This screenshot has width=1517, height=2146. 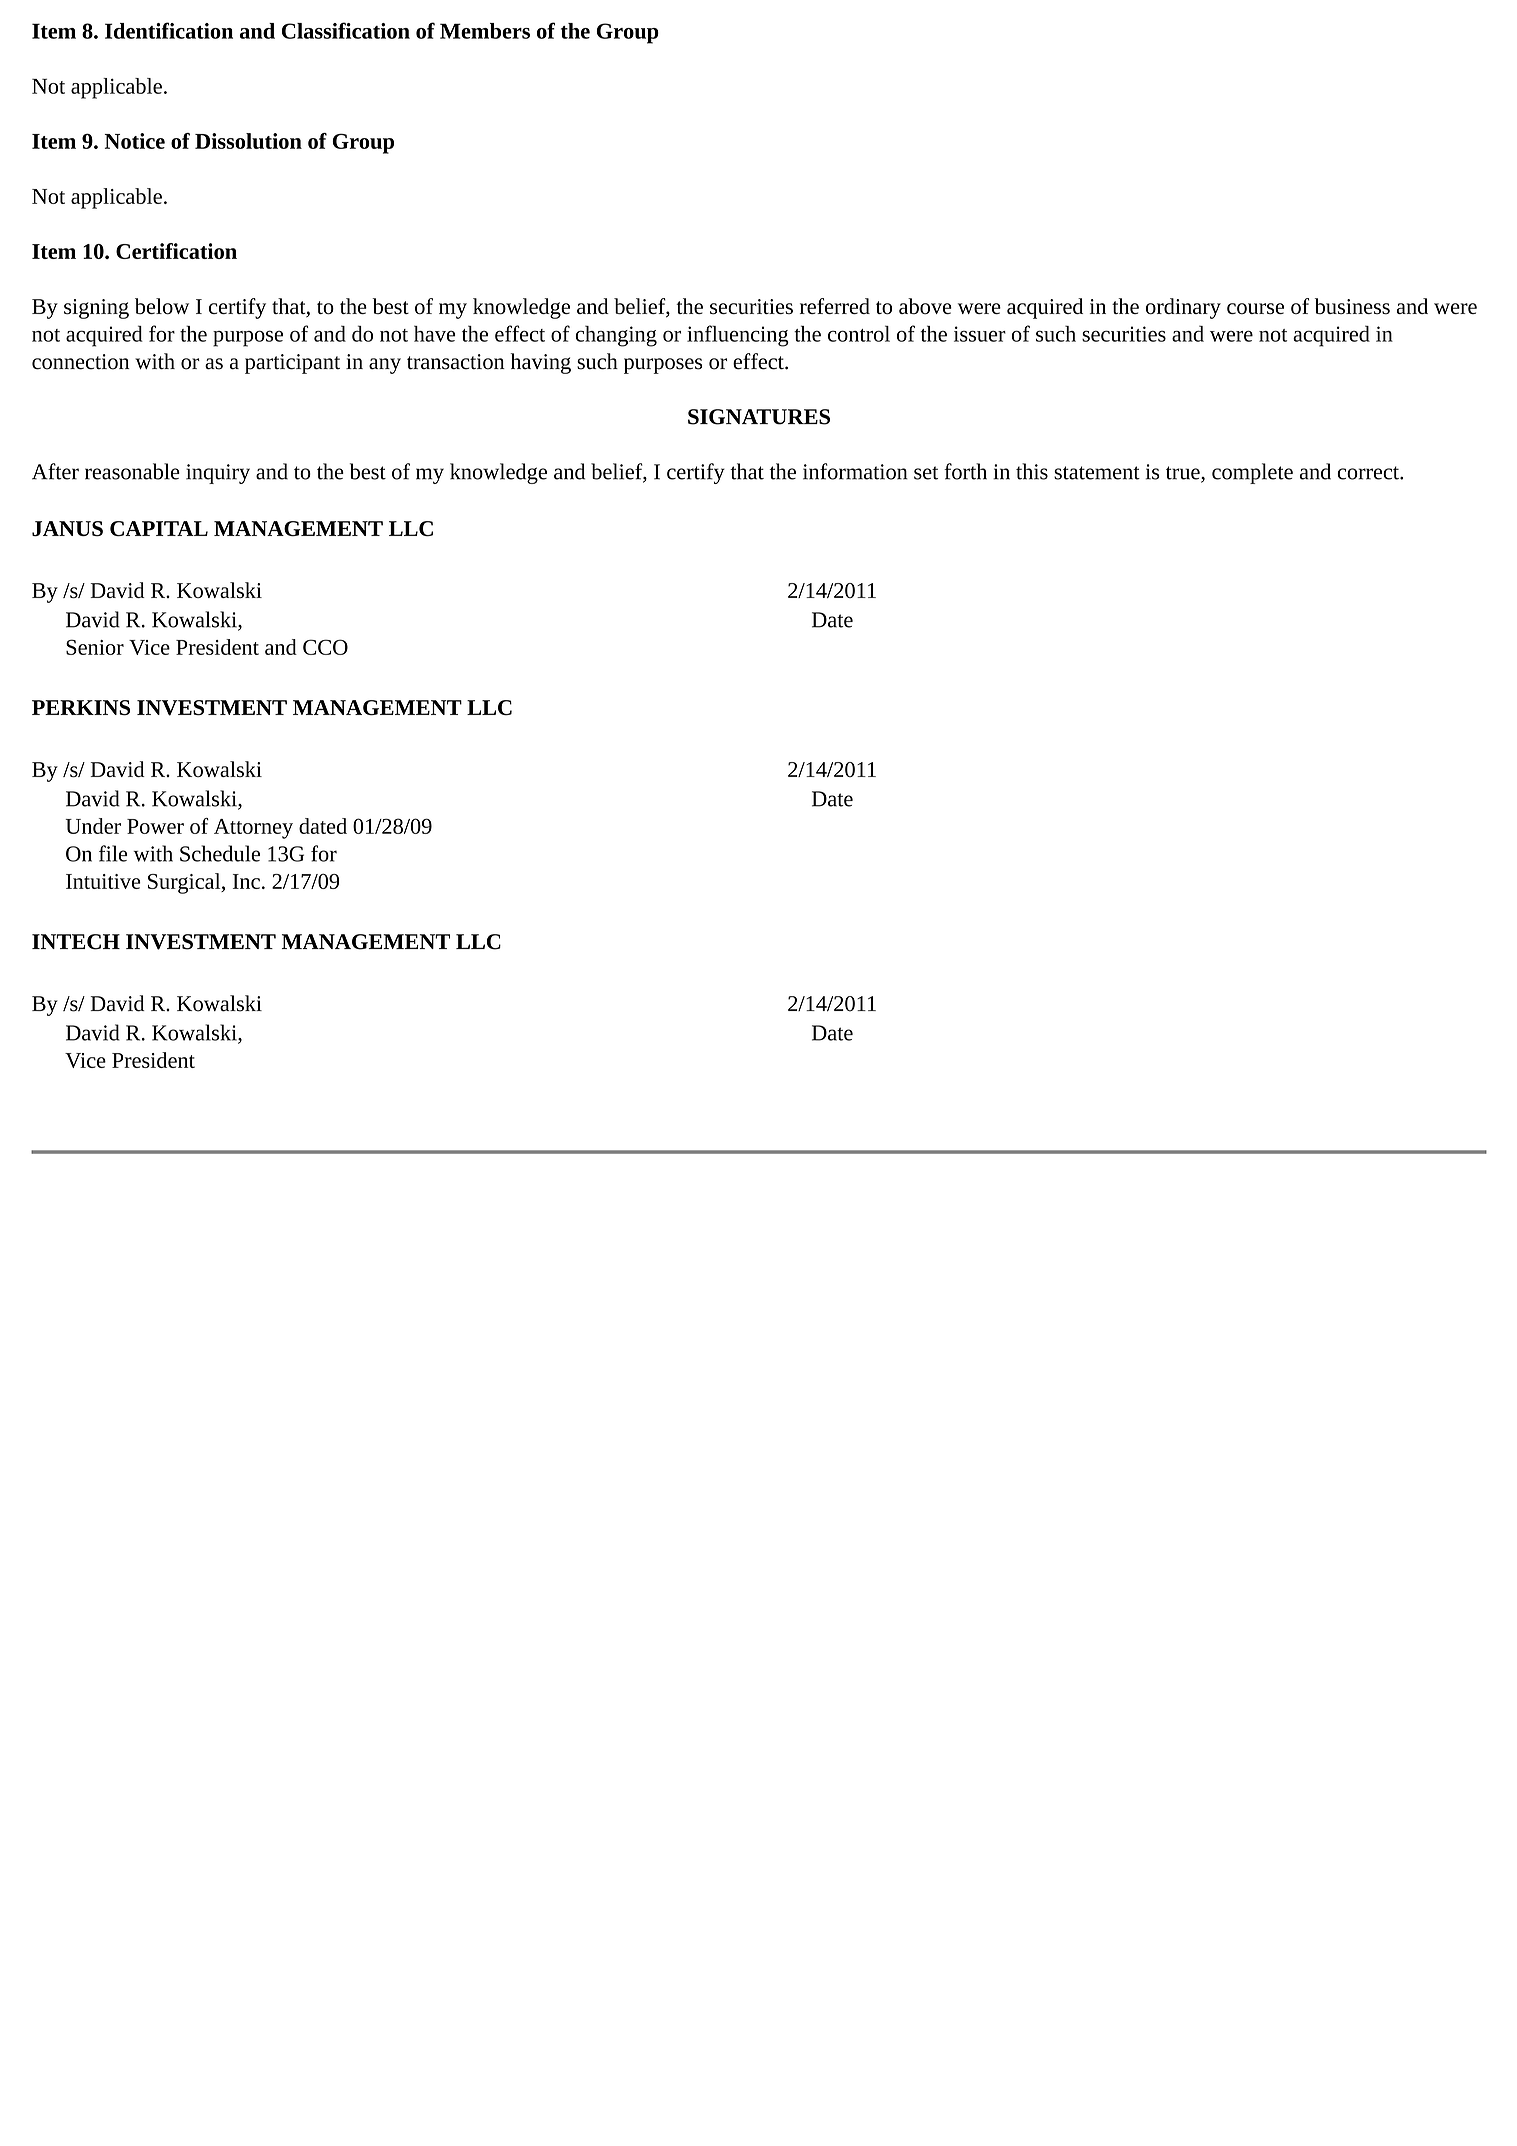 What do you see at coordinates (759, 417) in the screenshot?
I see `SIGNATURES` at bounding box center [759, 417].
